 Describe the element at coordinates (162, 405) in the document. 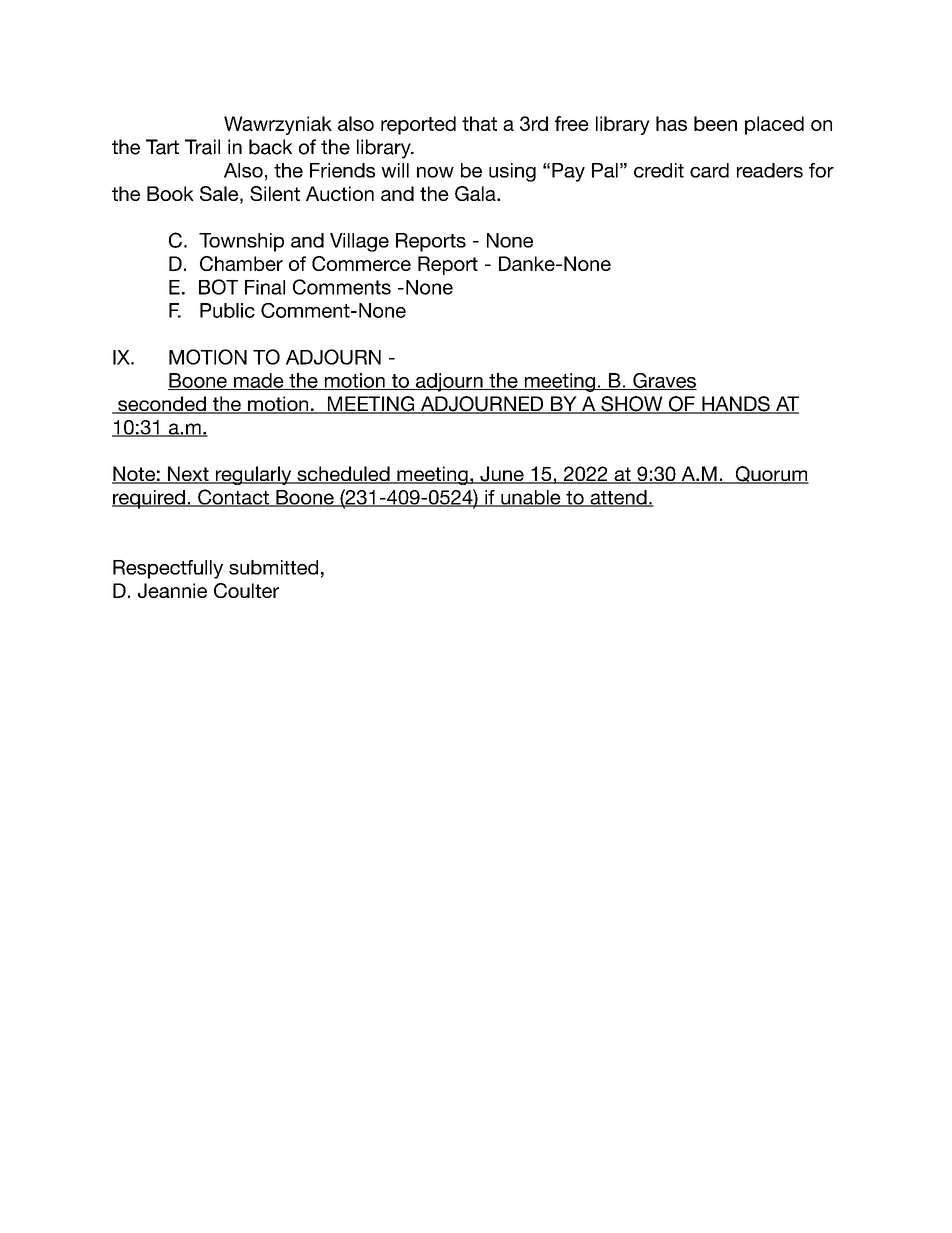

I see `seconded` at that location.
